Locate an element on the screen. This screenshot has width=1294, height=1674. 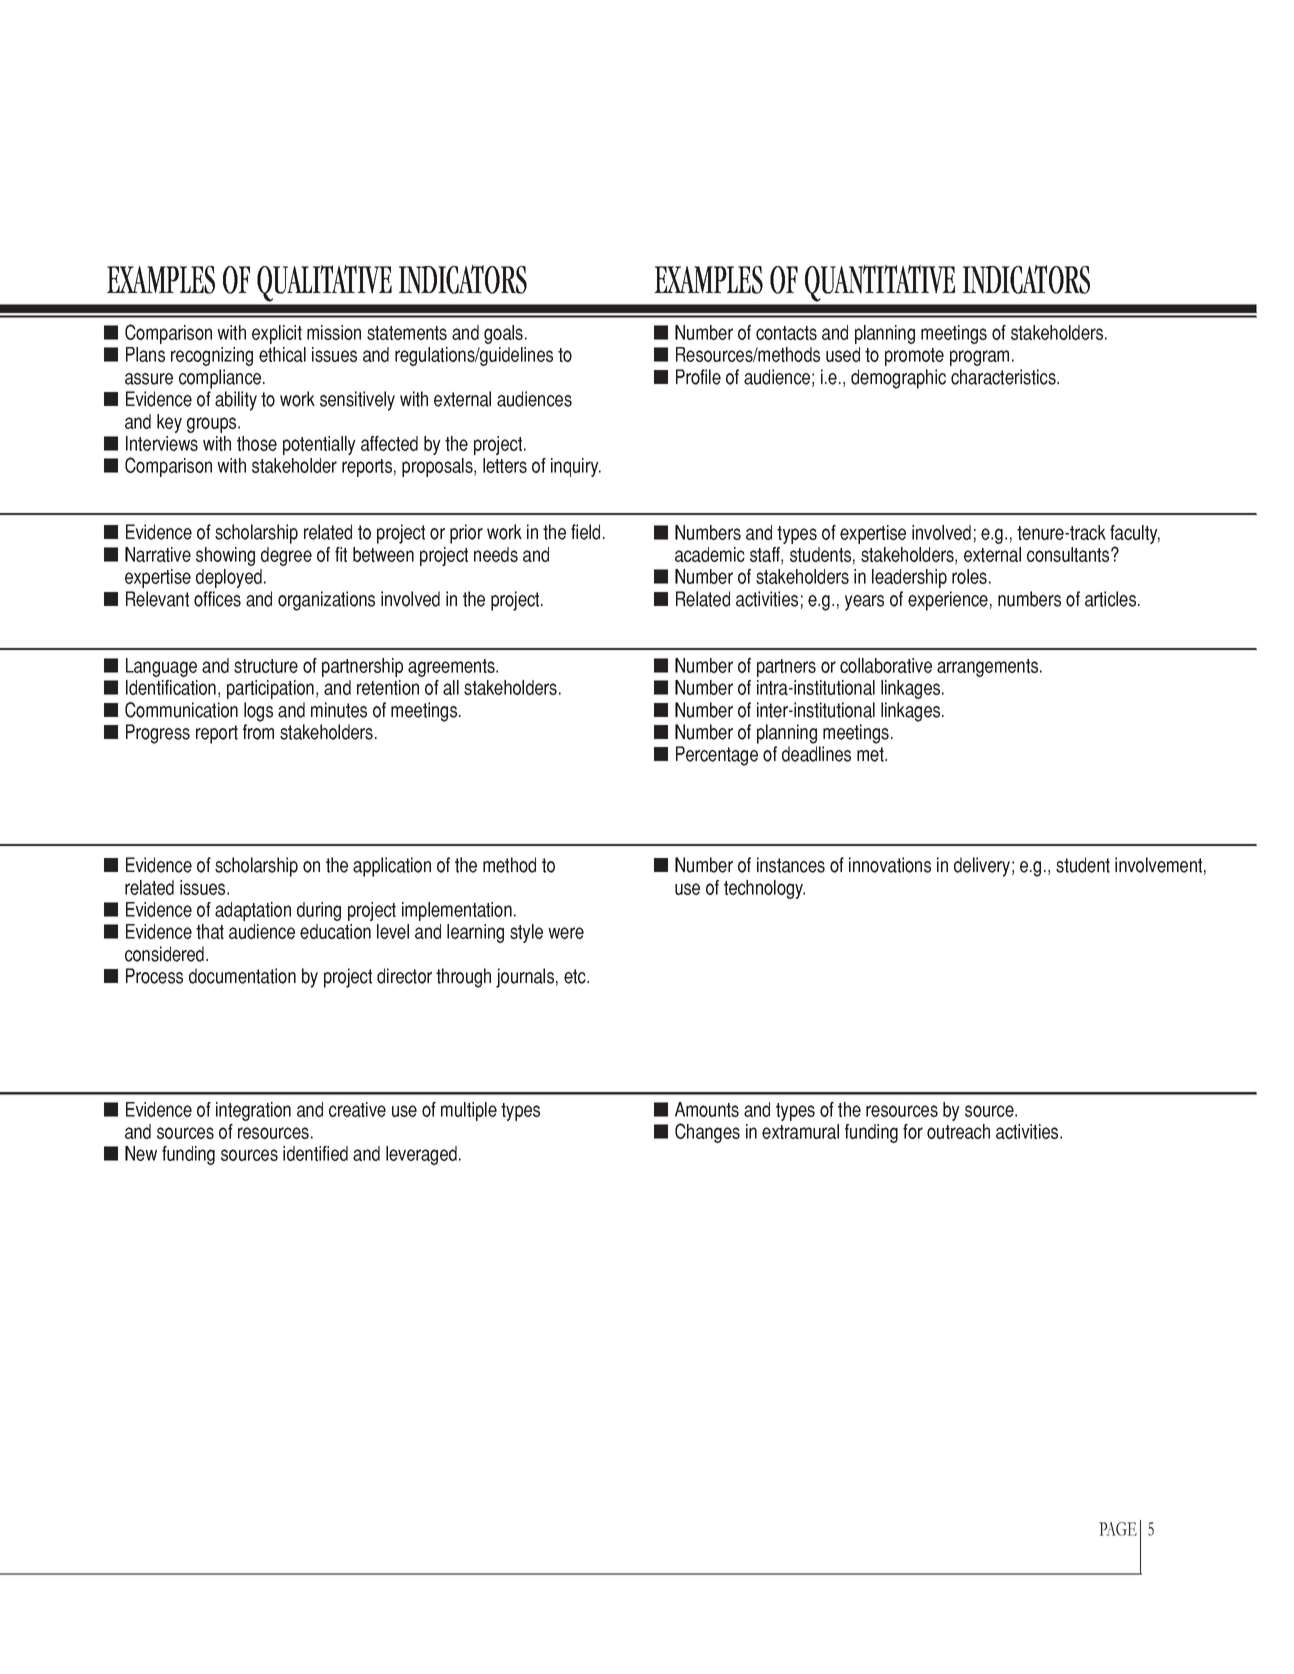
adaptation is located at coordinates (253, 911).
